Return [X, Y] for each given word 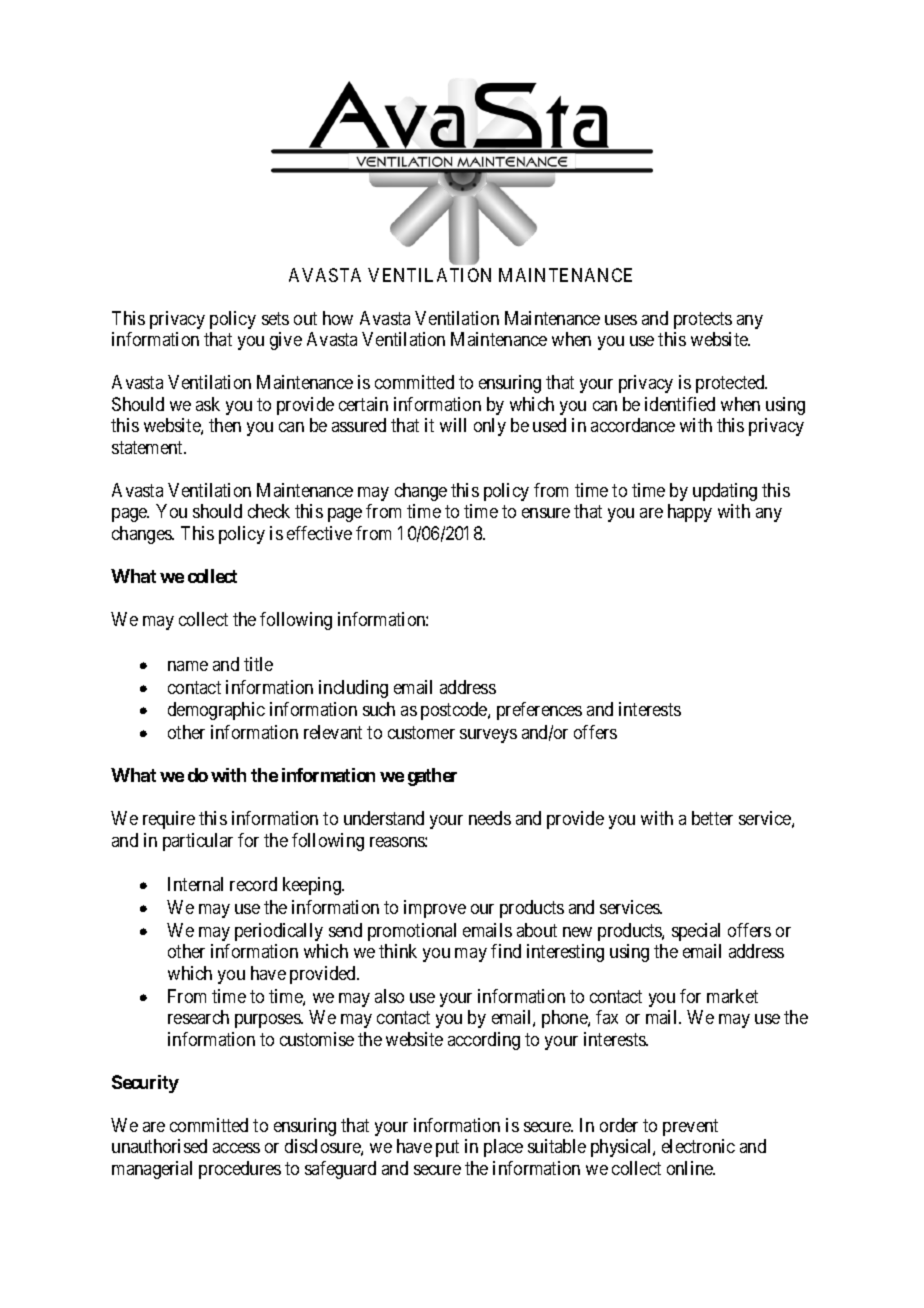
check [269, 511]
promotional [412, 932]
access [236, 1148]
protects [703, 320]
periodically [279, 932]
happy [690, 513]
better [712, 818]
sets [275, 318]
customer [421, 732]
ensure [546, 513]
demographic [216, 711]
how [338, 318]
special [696, 932]
